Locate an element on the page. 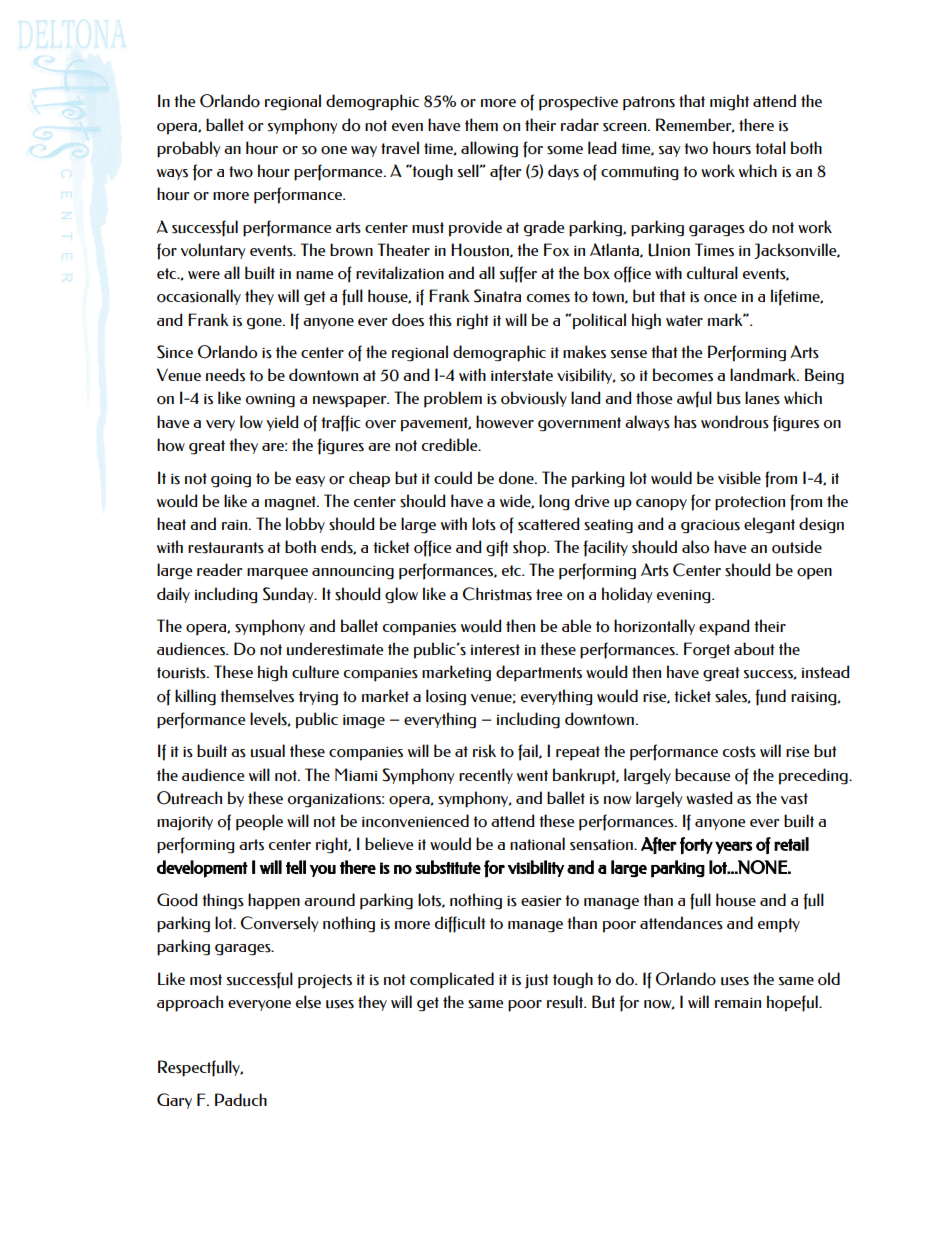  Sunday is located at coordinates (289, 595).
